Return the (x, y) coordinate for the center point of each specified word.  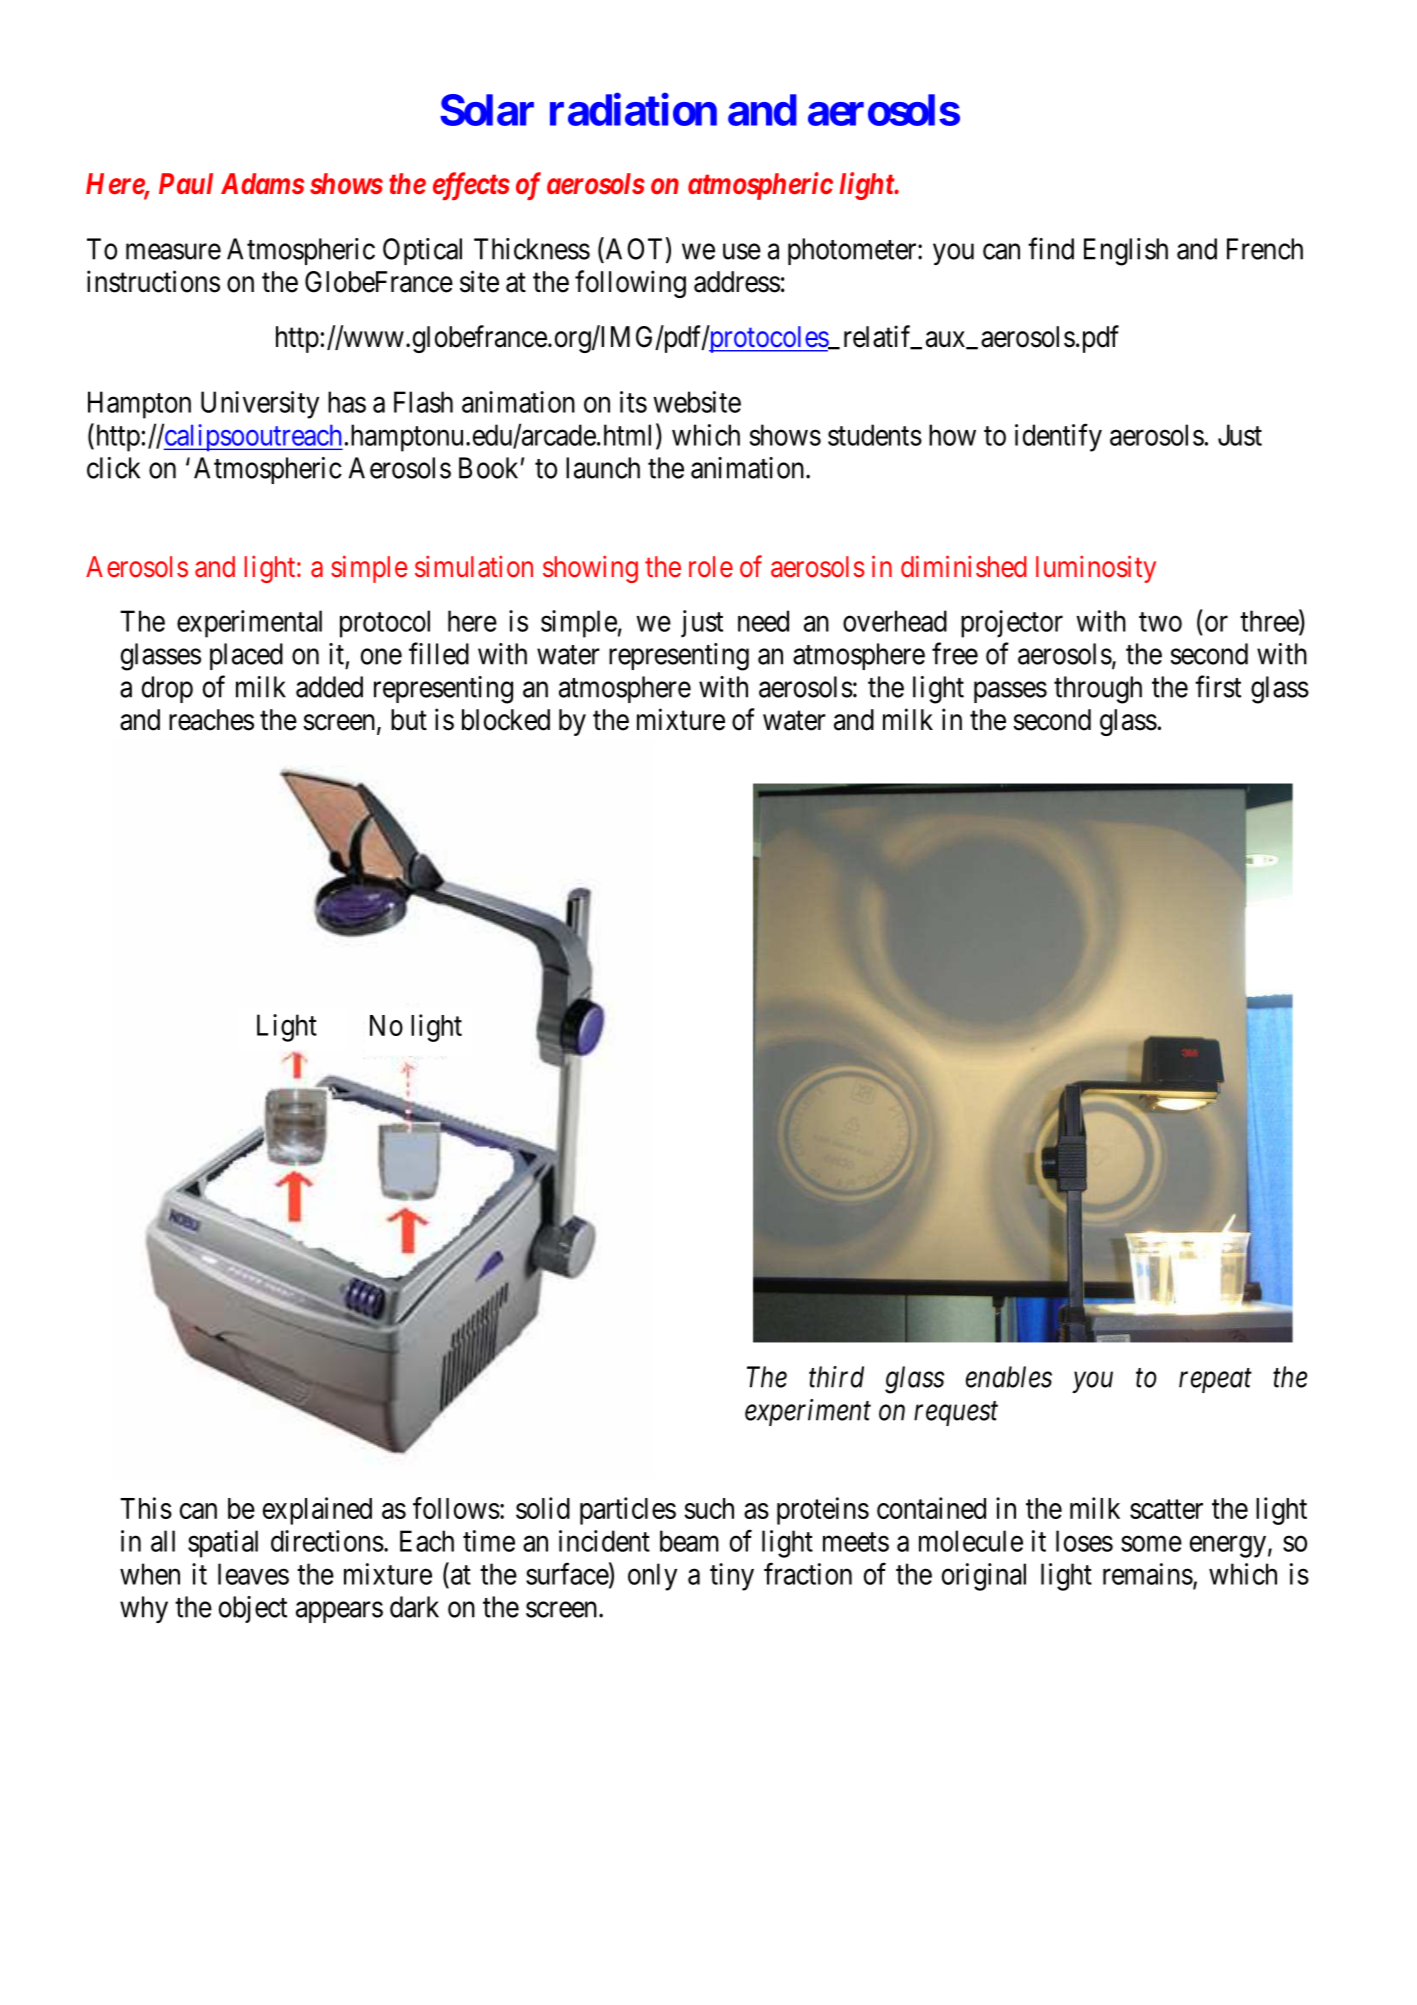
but (409, 720)
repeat (1215, 1381)
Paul (186, 183)
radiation (633, 109)
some (1151, 1544)
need (763, 621)
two (1160, 622)
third (836, 1377)
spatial (223, 1544)
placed (246, 656)
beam (689, 1541)
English (1126, 252)
